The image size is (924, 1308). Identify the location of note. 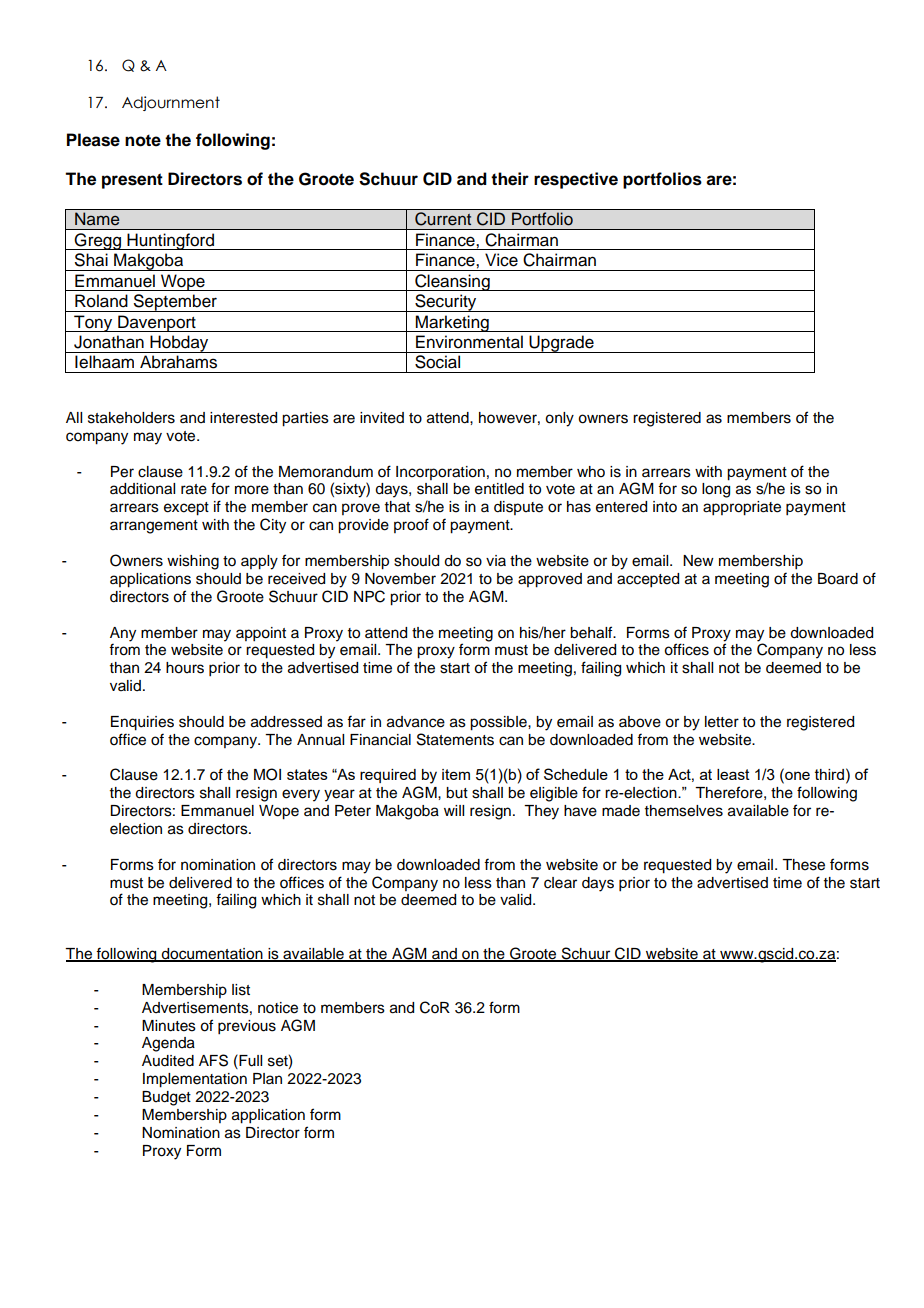
(143, 140).
